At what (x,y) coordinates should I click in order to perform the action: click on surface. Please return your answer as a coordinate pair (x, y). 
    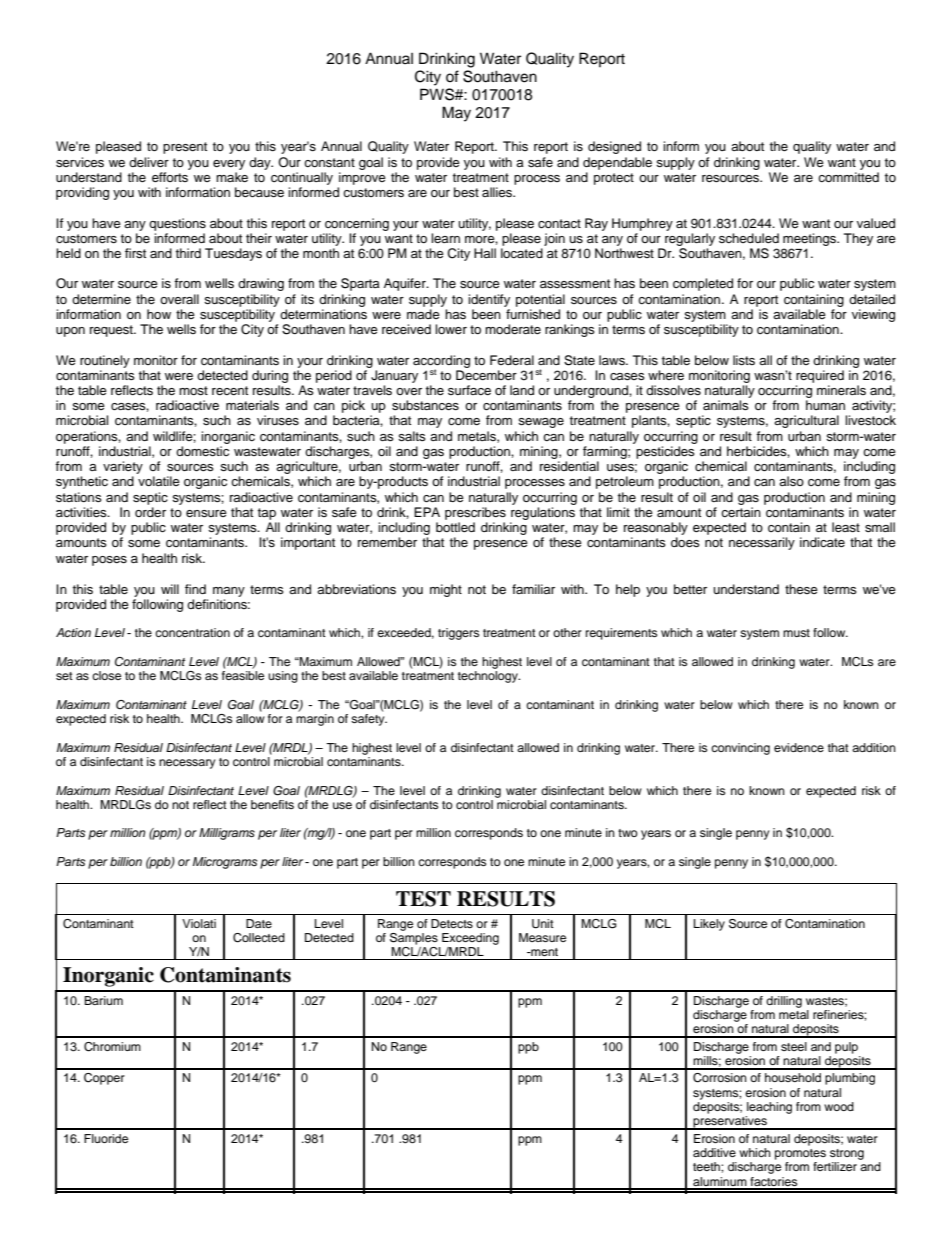
    Looking at the image, I should click on (469, 390).
